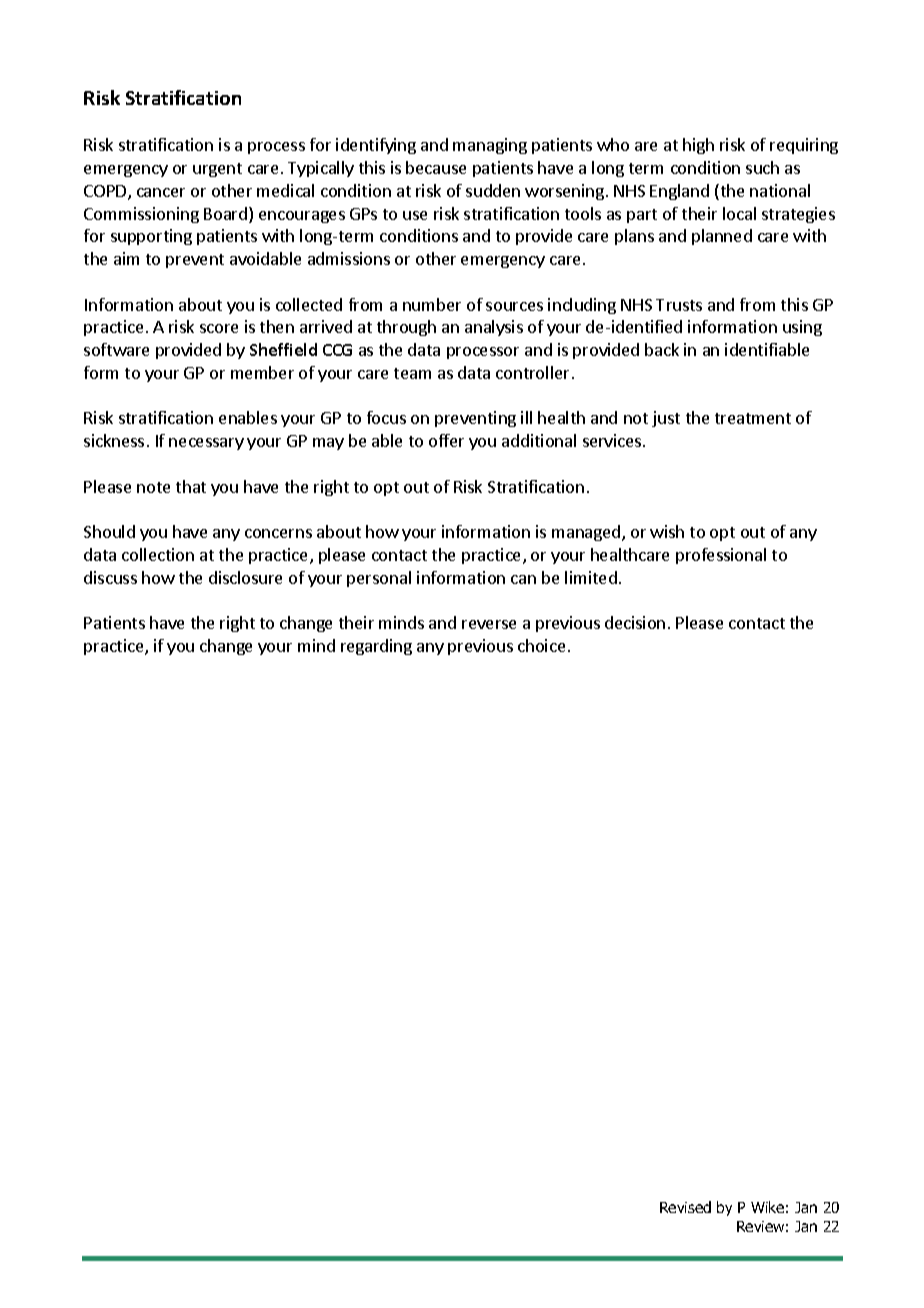 The image size is (924, 1308). I want to click on Revised, so click(685, 1207).
